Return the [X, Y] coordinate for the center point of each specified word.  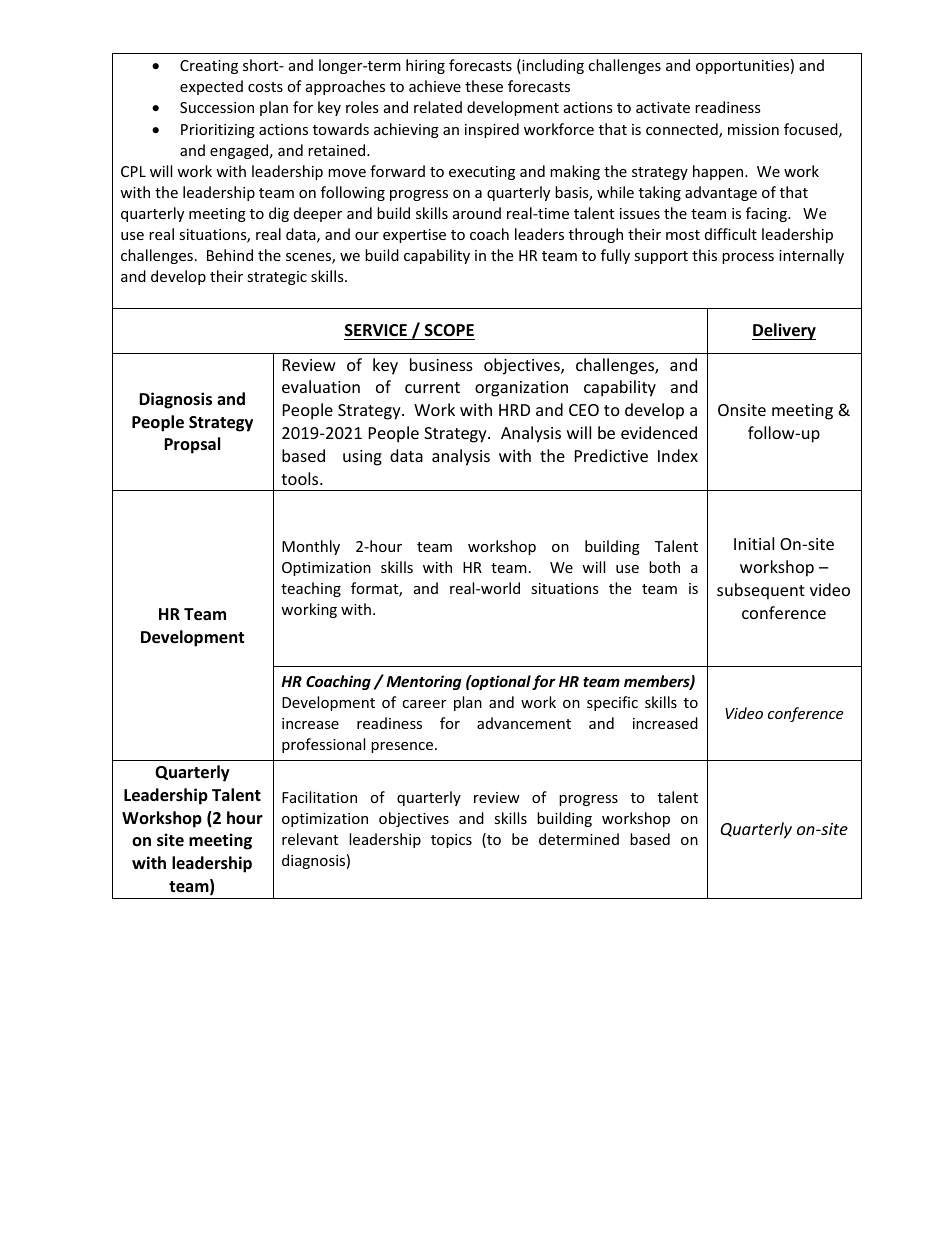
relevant [310, 839]
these [484, 86]
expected [211, 87]
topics [451, 841]
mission [753, 129]
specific [612, 703]
